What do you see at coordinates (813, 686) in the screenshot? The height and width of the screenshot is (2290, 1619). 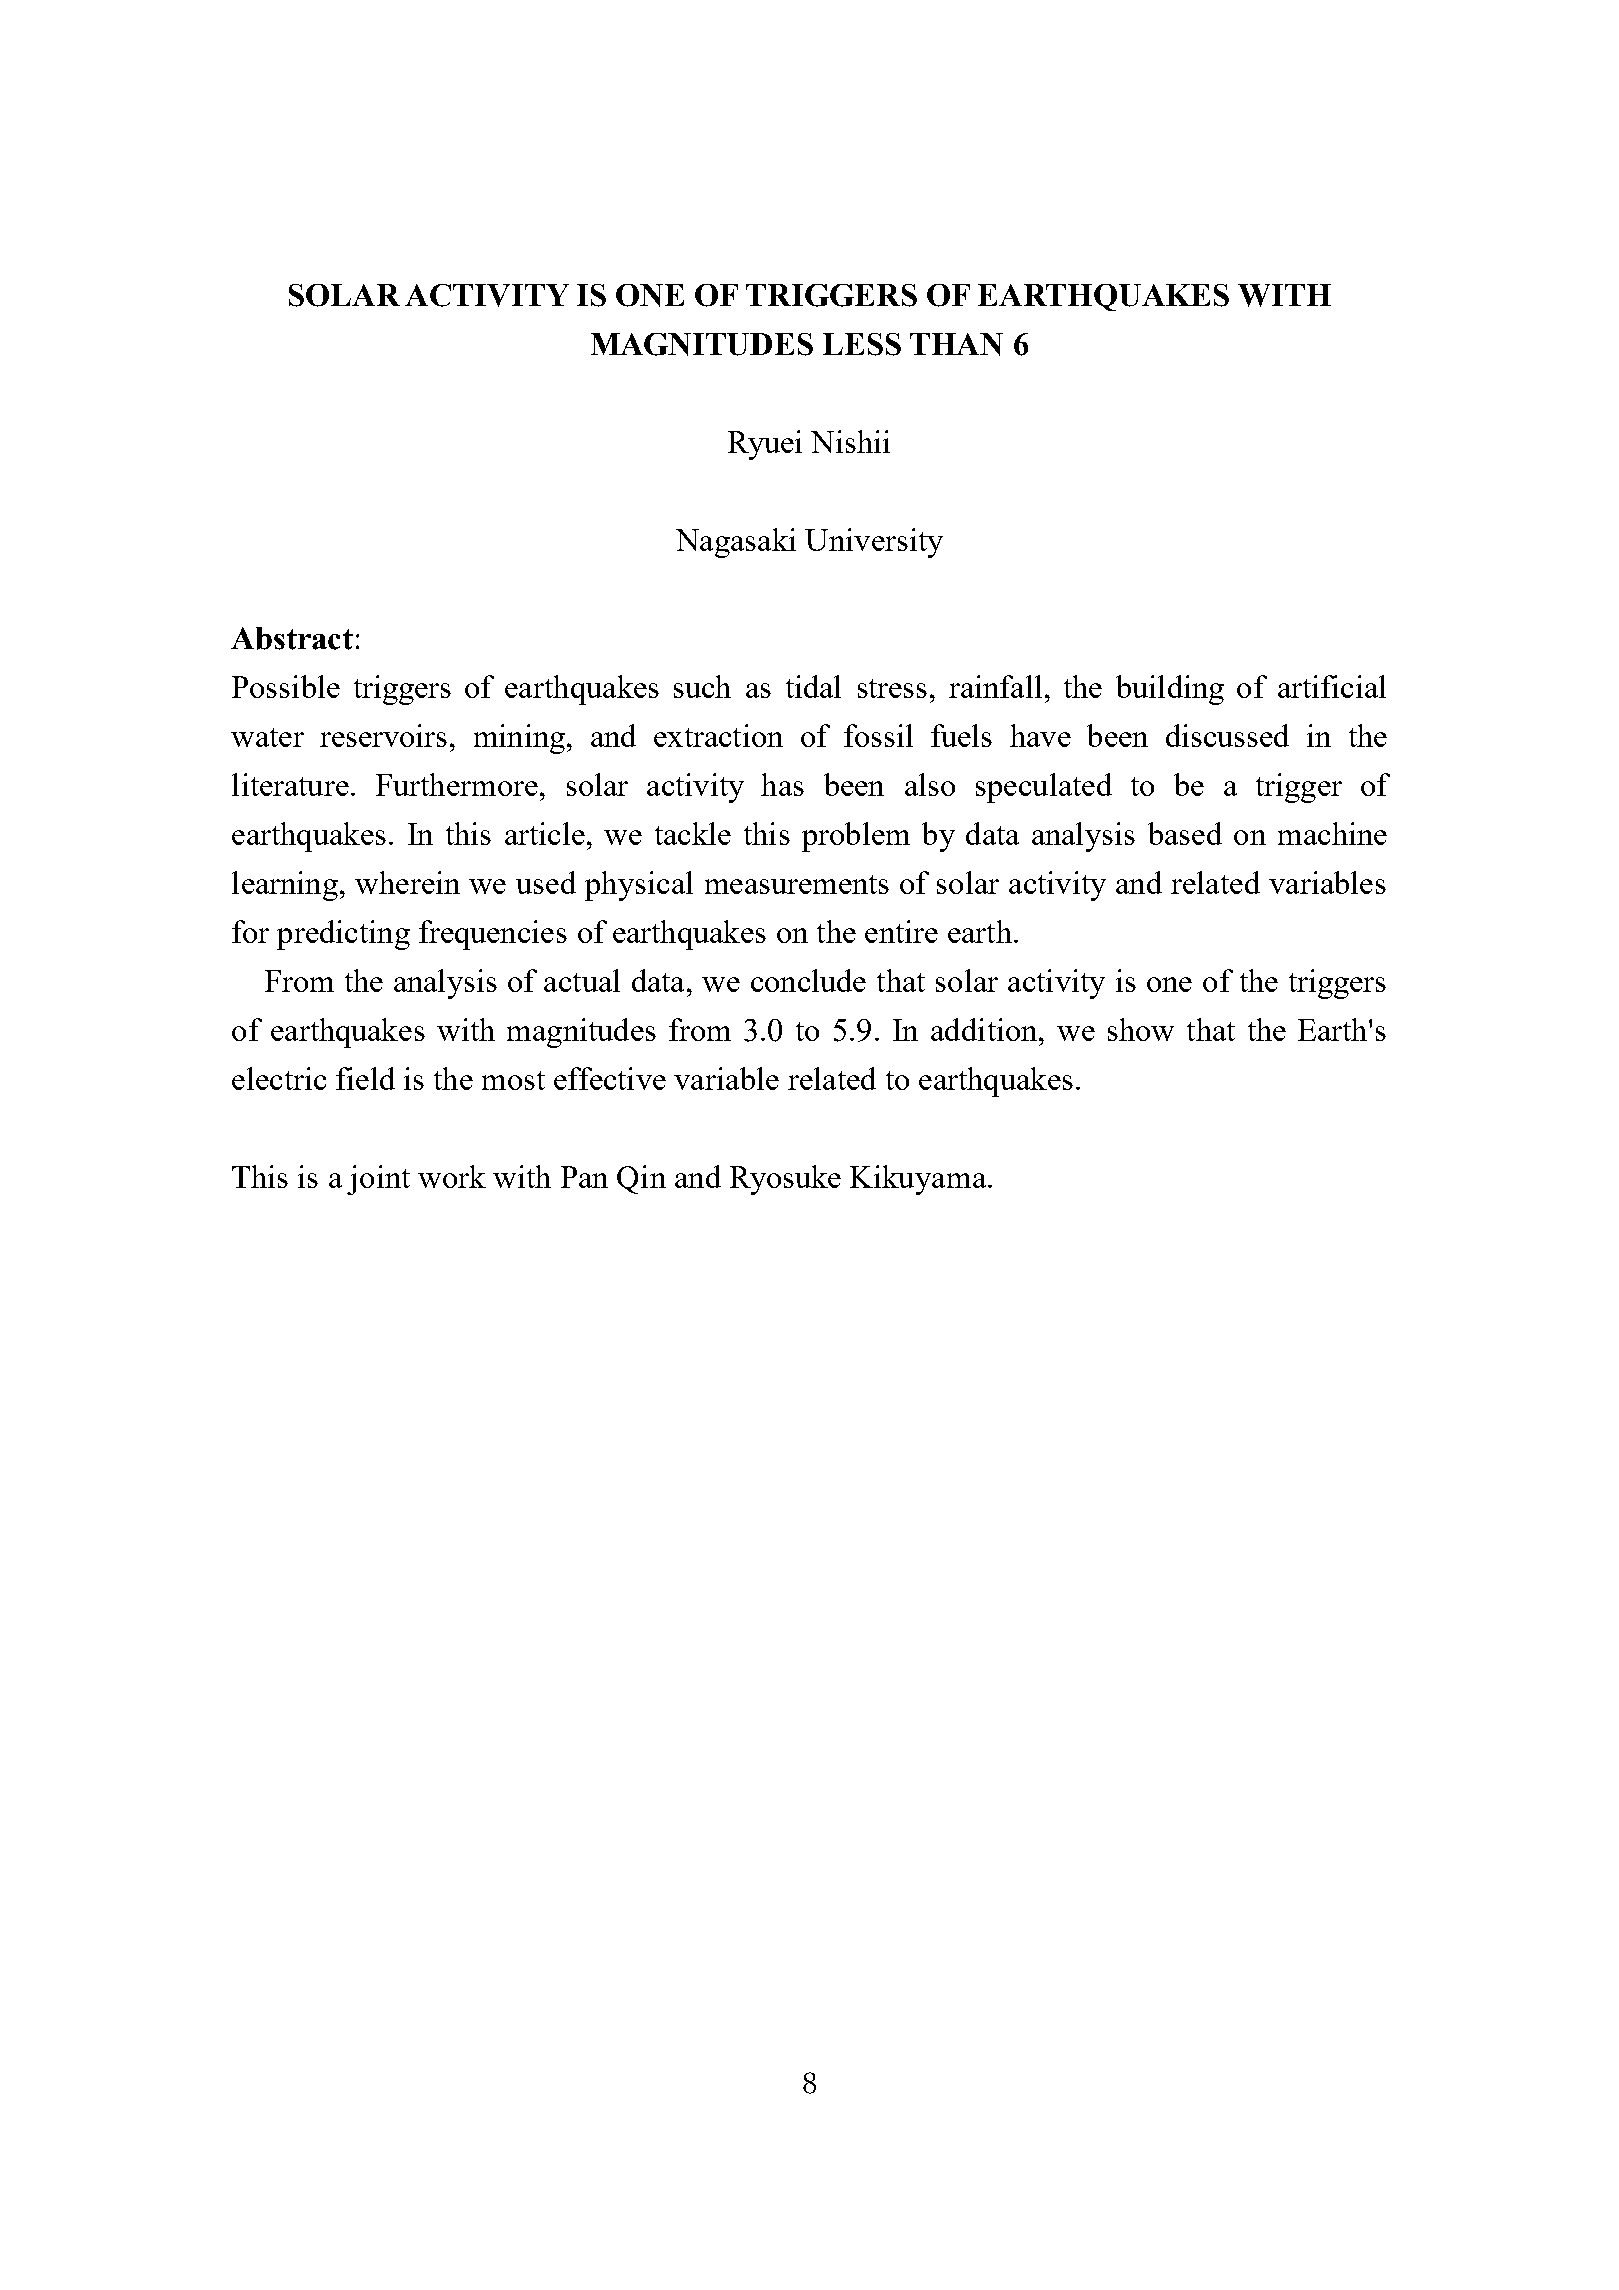 I see `tidal` at bounding box center [813, 686].
